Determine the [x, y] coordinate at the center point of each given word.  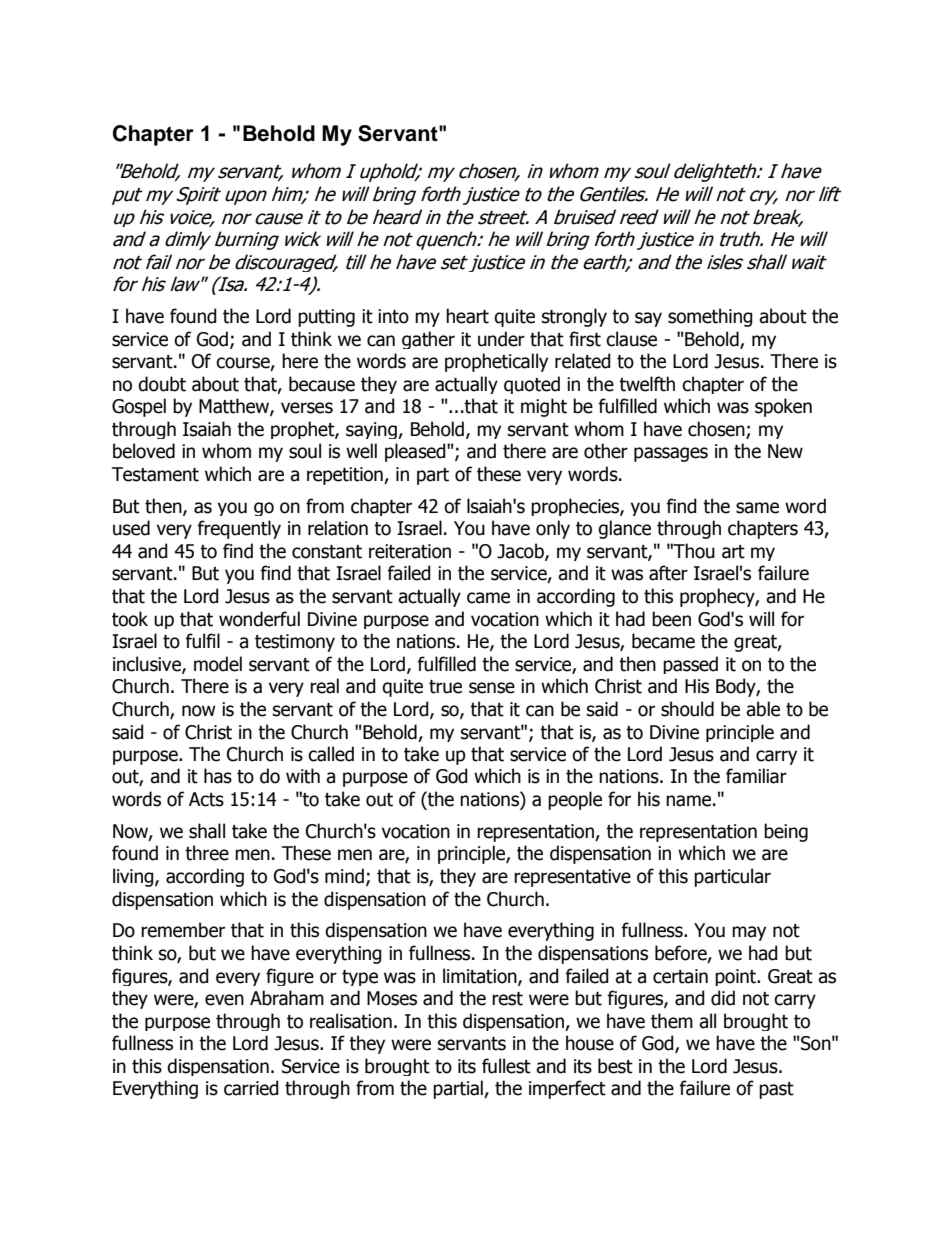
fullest [506, 1066]
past [776, 1090]
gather [428, 340]
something [710, 317]
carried [251, 1088]
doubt [162, 384]
